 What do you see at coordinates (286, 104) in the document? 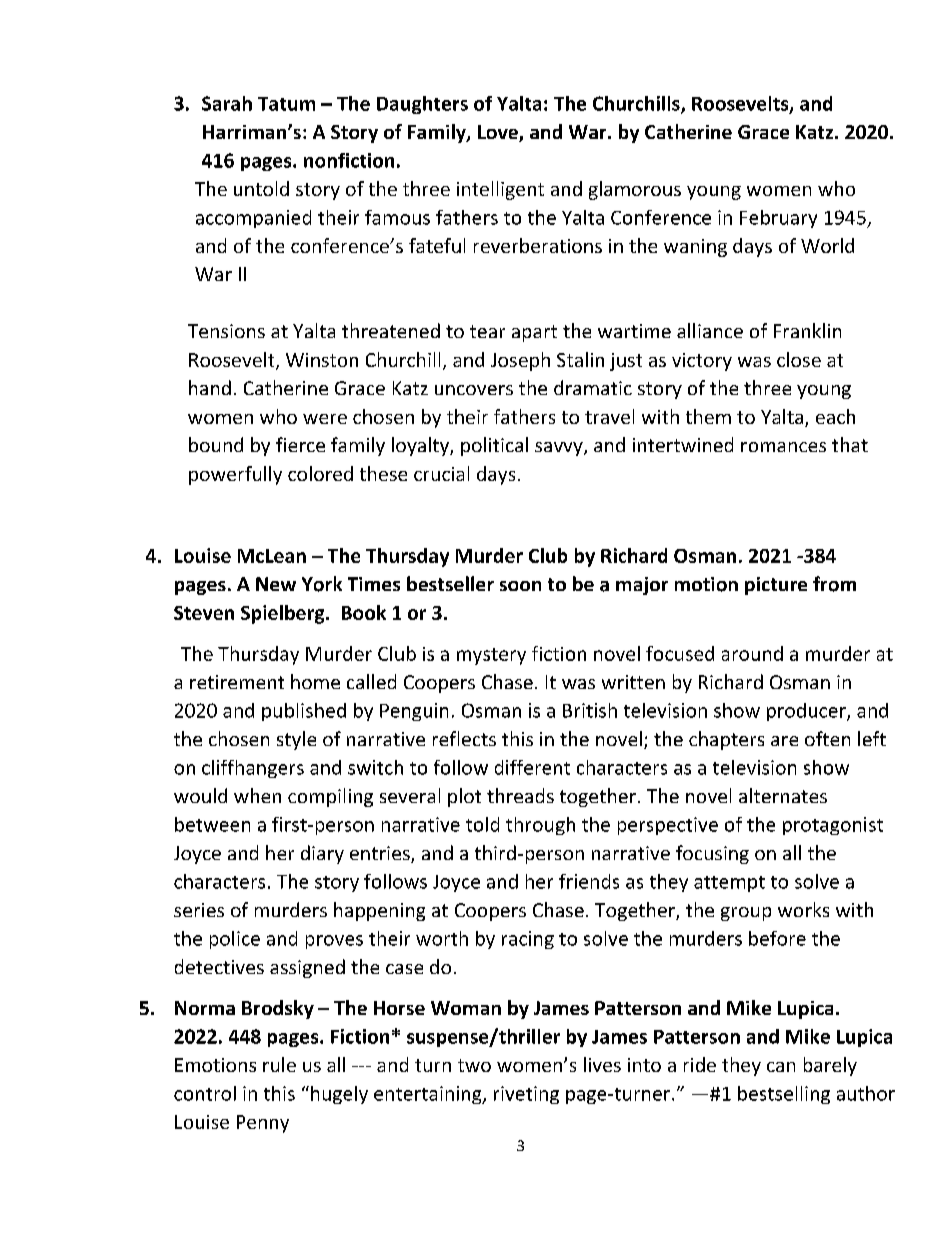
I see `Tatum` at bounding box center [286, 104].
